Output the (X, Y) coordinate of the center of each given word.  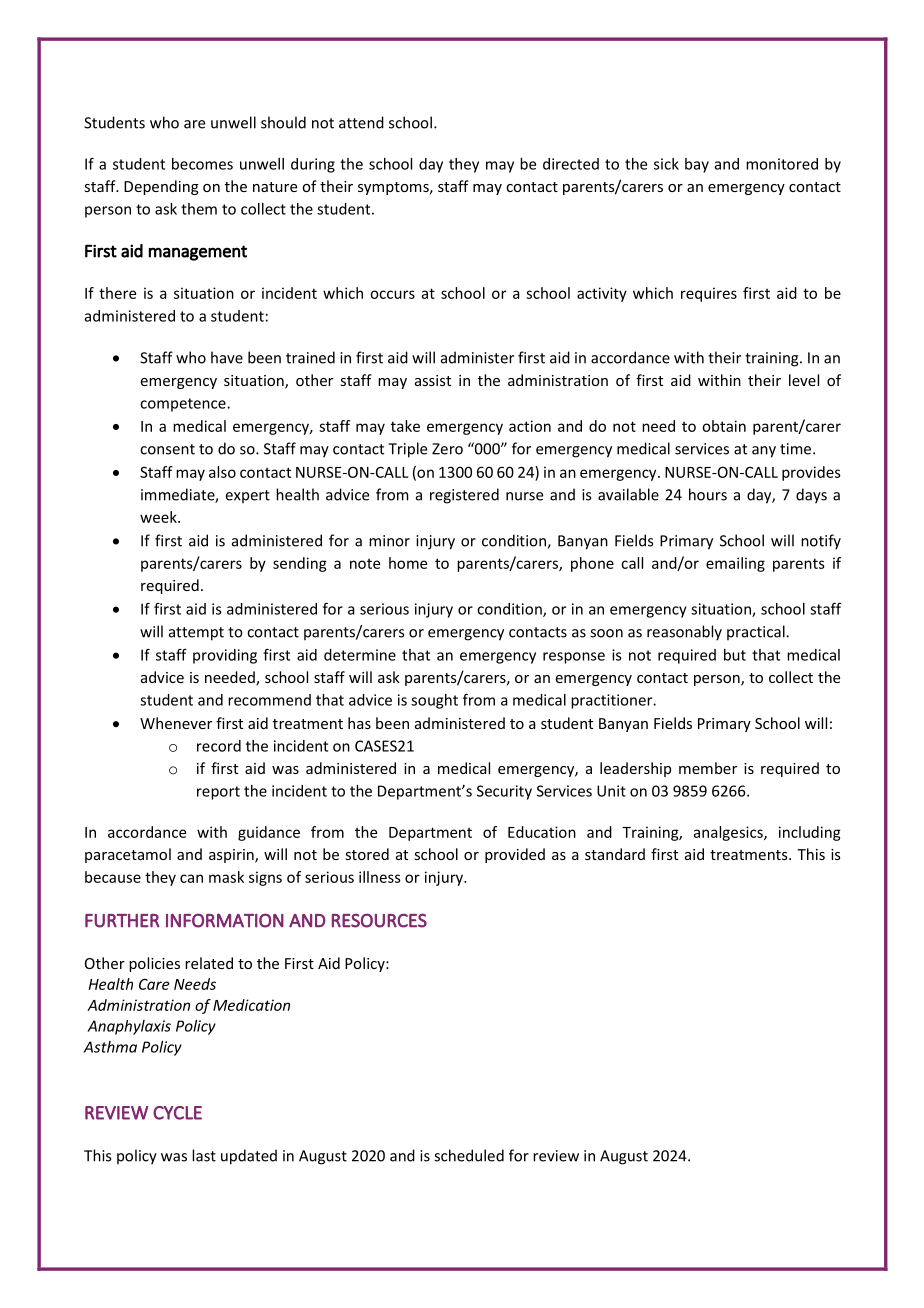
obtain (724, 426)
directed (571, 164)
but (735, 655)
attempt (196, 634)
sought (434, 701)
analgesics (729, 833)
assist (433, 380)
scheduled (469, 1155)
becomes (202, 164)
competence (184, 405)
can (191, 878)
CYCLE (177, 1113)
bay (697, 165)
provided (515, 855)
